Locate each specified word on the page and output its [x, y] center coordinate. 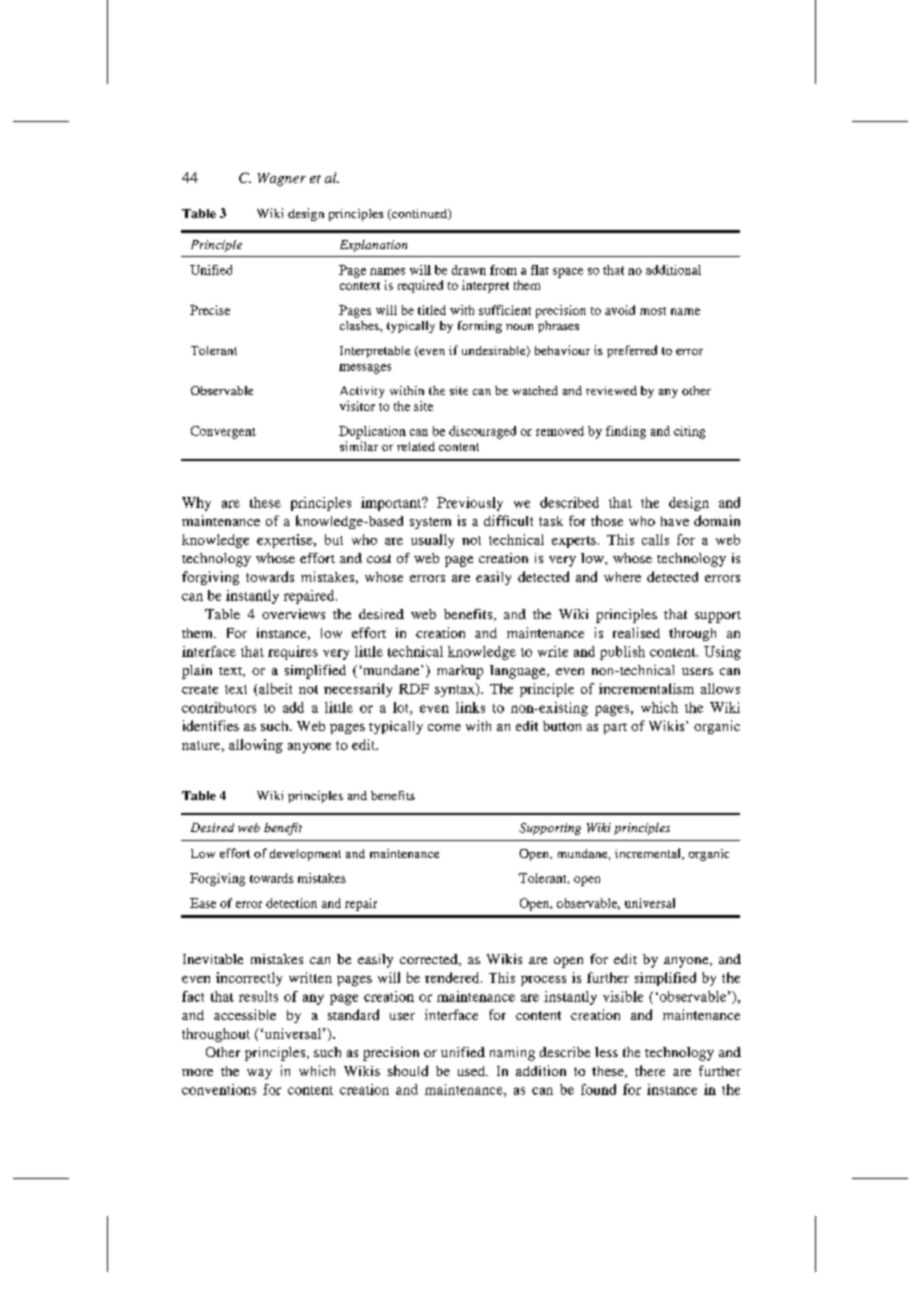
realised [636, 632]
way [259, 1074]
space [568, 273]
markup [460, 672]
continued [420, 214]
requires [293, 653]
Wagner [282, 179]
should [408, 1070]
